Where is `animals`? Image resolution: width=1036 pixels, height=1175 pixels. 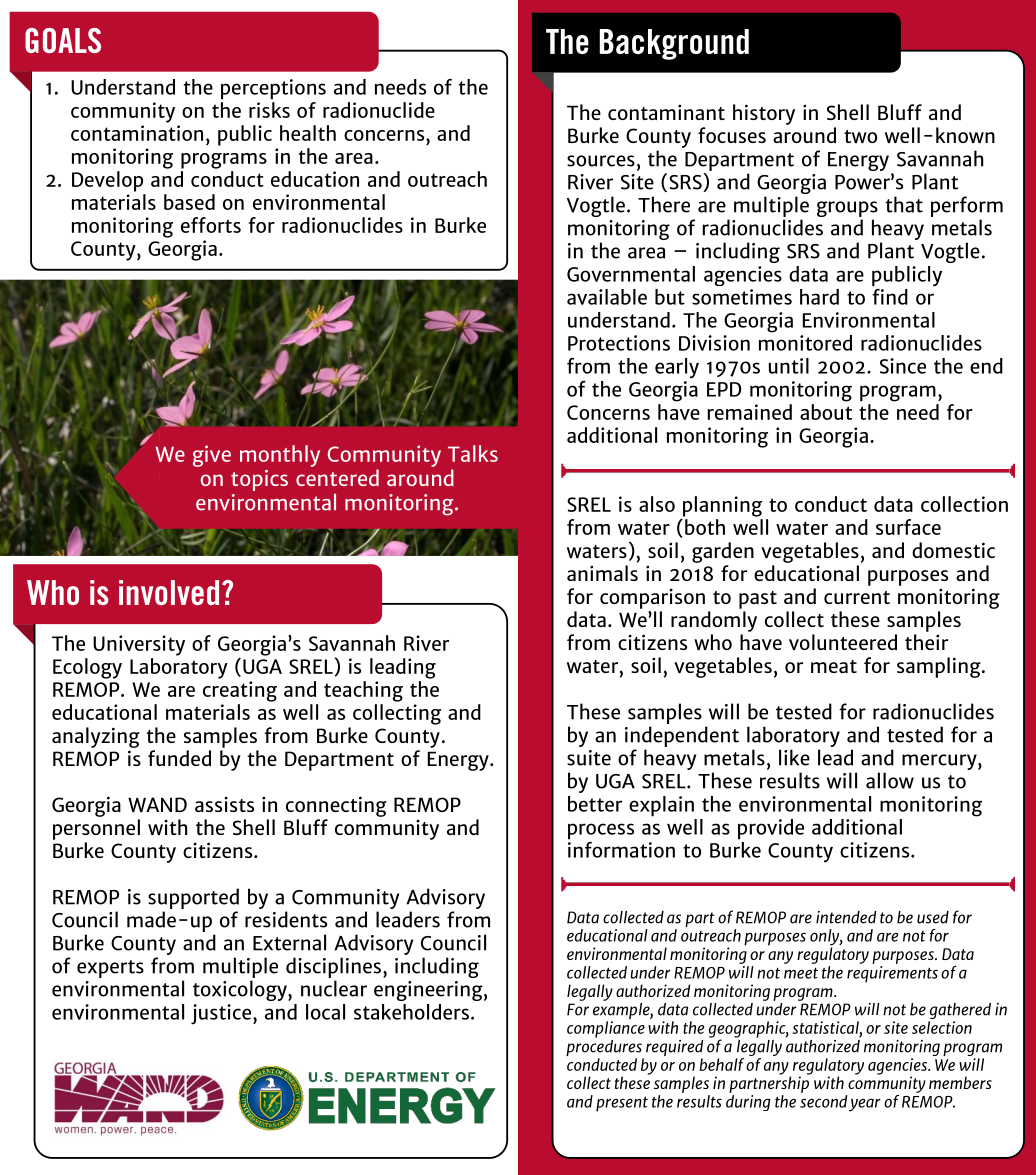 animals is located at coordinates (602, 573).
